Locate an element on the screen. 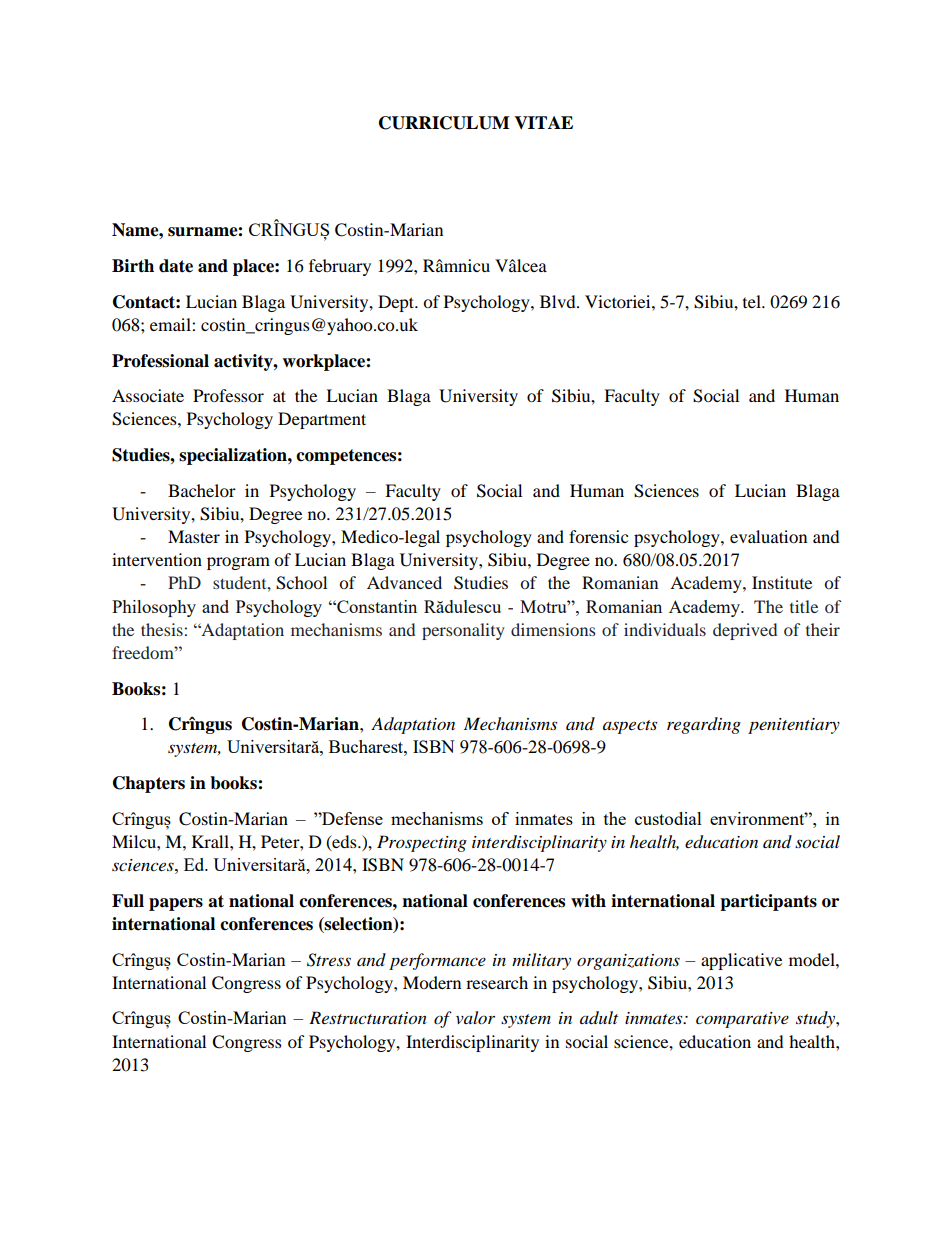 Image resolution: width=952 pixels, height=1233 pixels. Stress is located at coordinates (329, 960).
